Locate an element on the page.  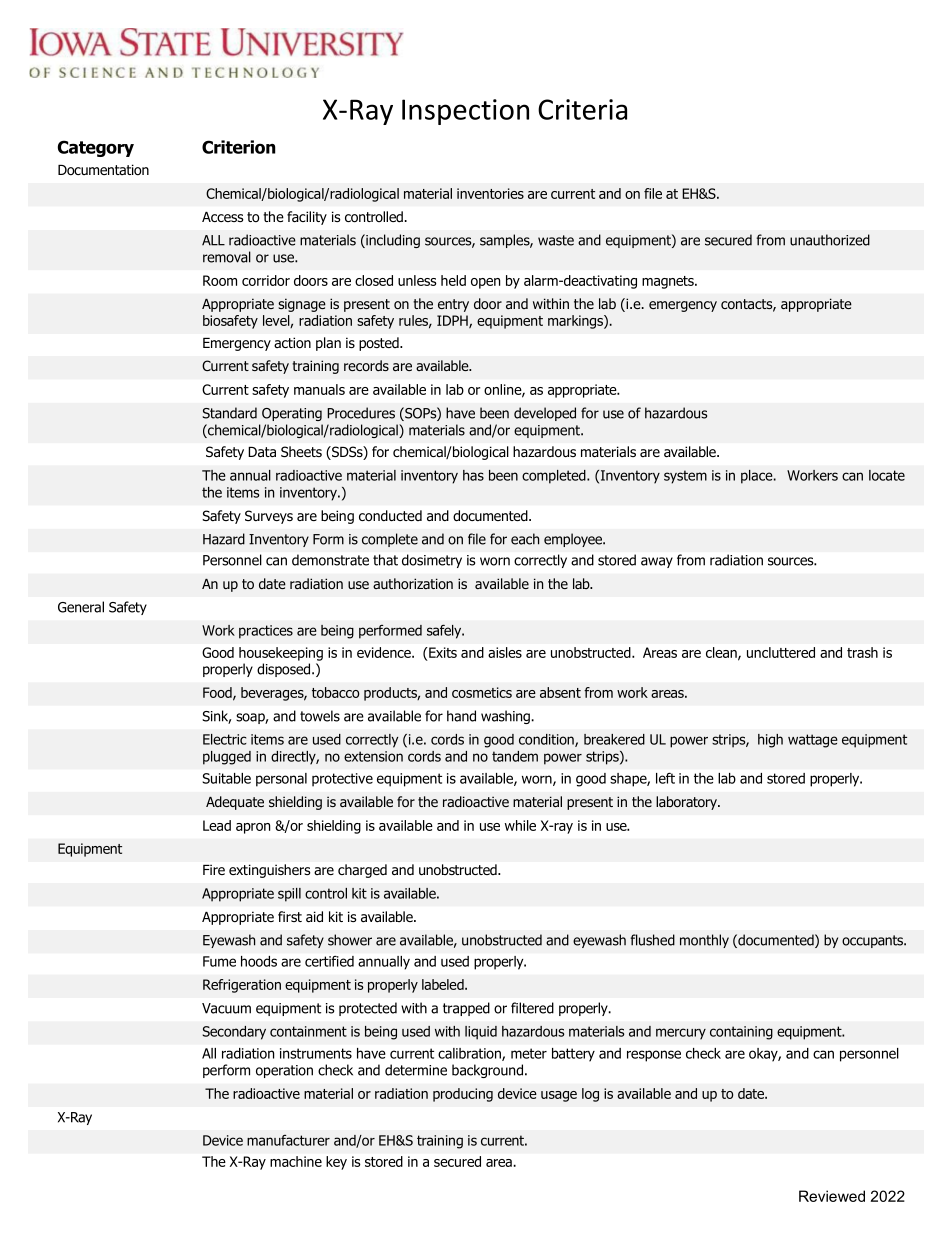
practices is located at coordinates (266, 632).
